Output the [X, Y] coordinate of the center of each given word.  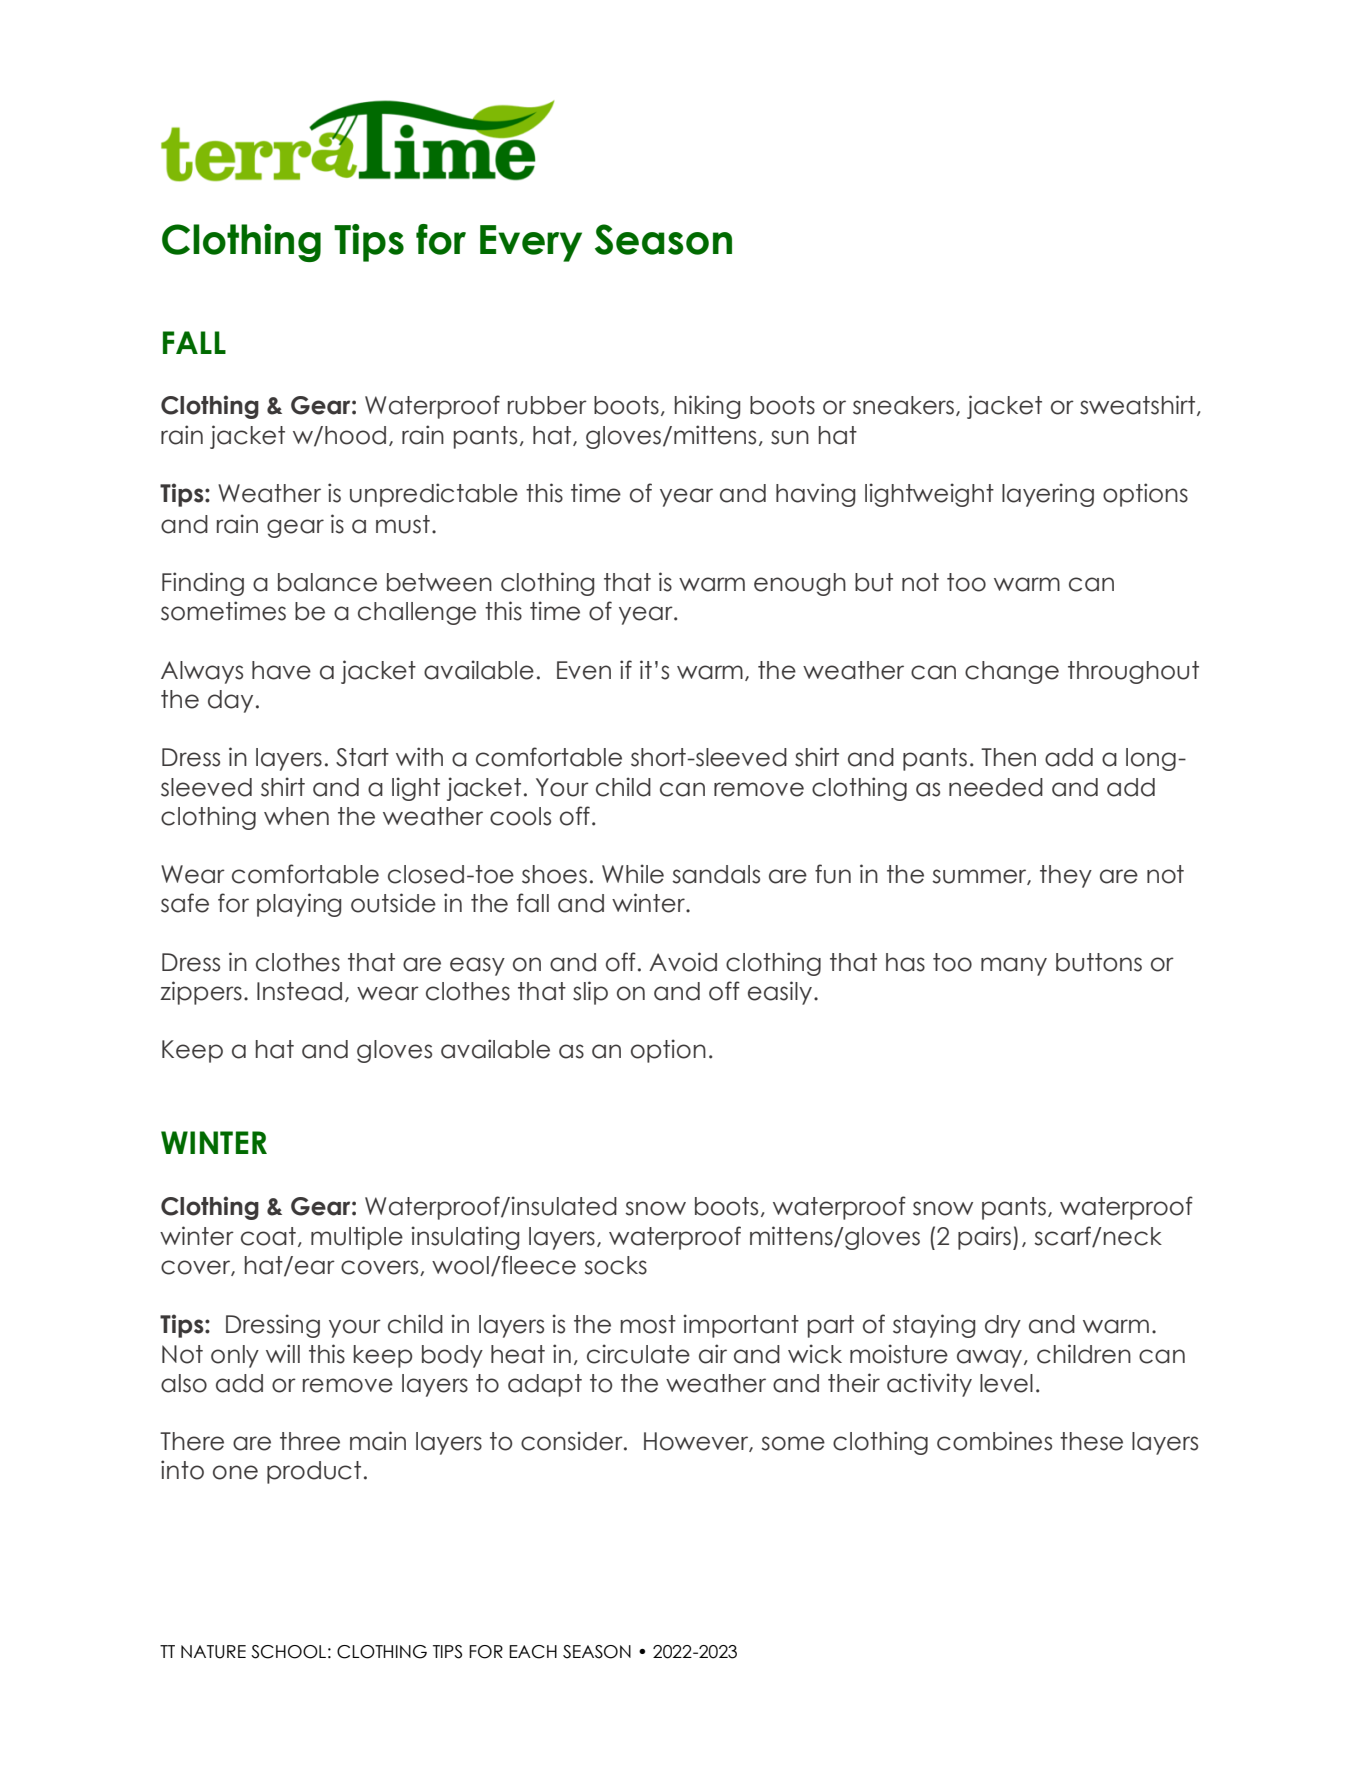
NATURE [213, 1652]
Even [584, 670]
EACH [533, 1652]
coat [268, 1236]
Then [1008, 757]
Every [531, 243]
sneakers [903, 405]
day [230, 701]
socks [615, 1265]
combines [994, 1441]
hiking [707, 407]
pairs [984, 1238]
